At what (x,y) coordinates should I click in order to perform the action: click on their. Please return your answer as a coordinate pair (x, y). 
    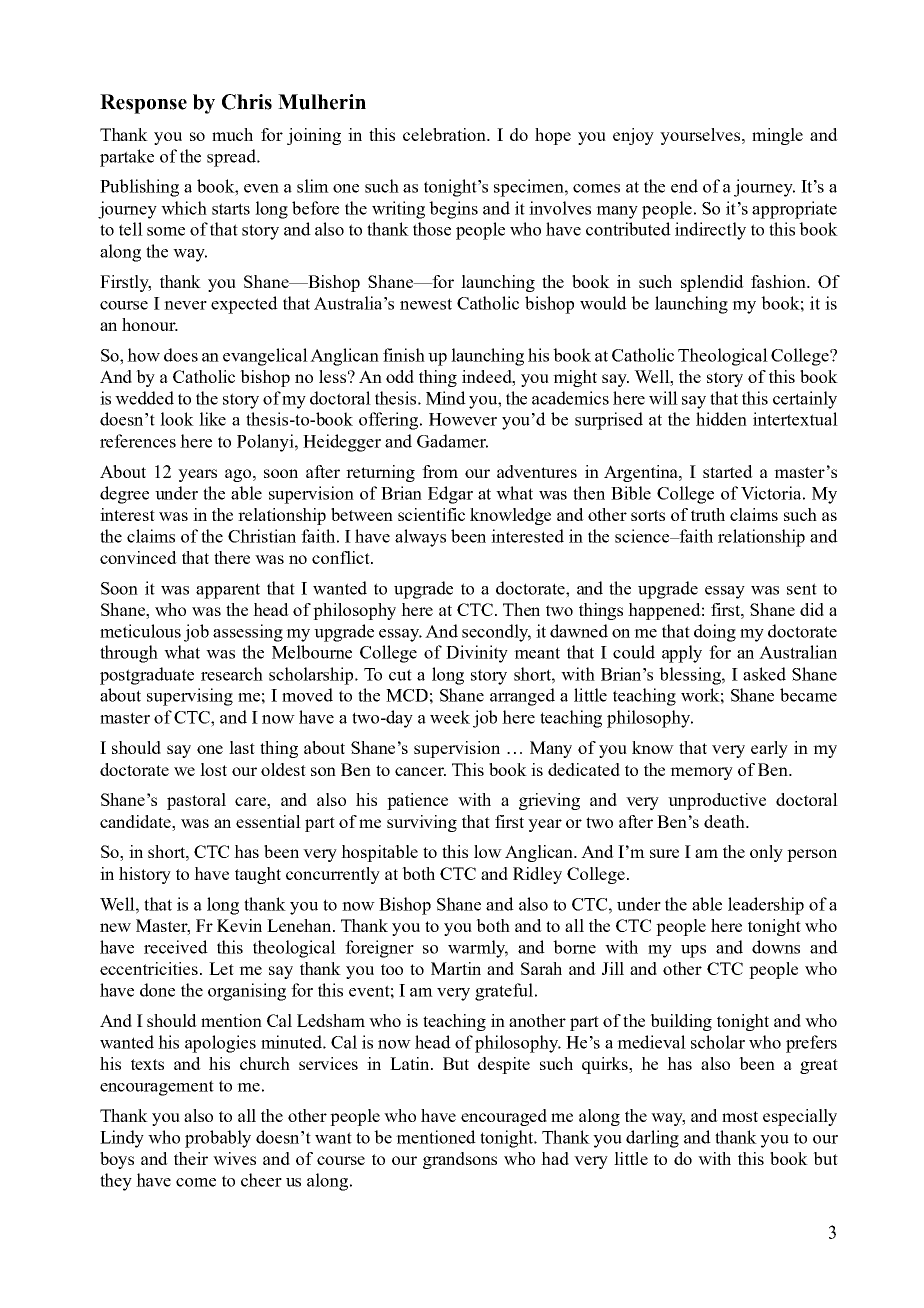
    Looking at the image, I should click on (191, 1158).
